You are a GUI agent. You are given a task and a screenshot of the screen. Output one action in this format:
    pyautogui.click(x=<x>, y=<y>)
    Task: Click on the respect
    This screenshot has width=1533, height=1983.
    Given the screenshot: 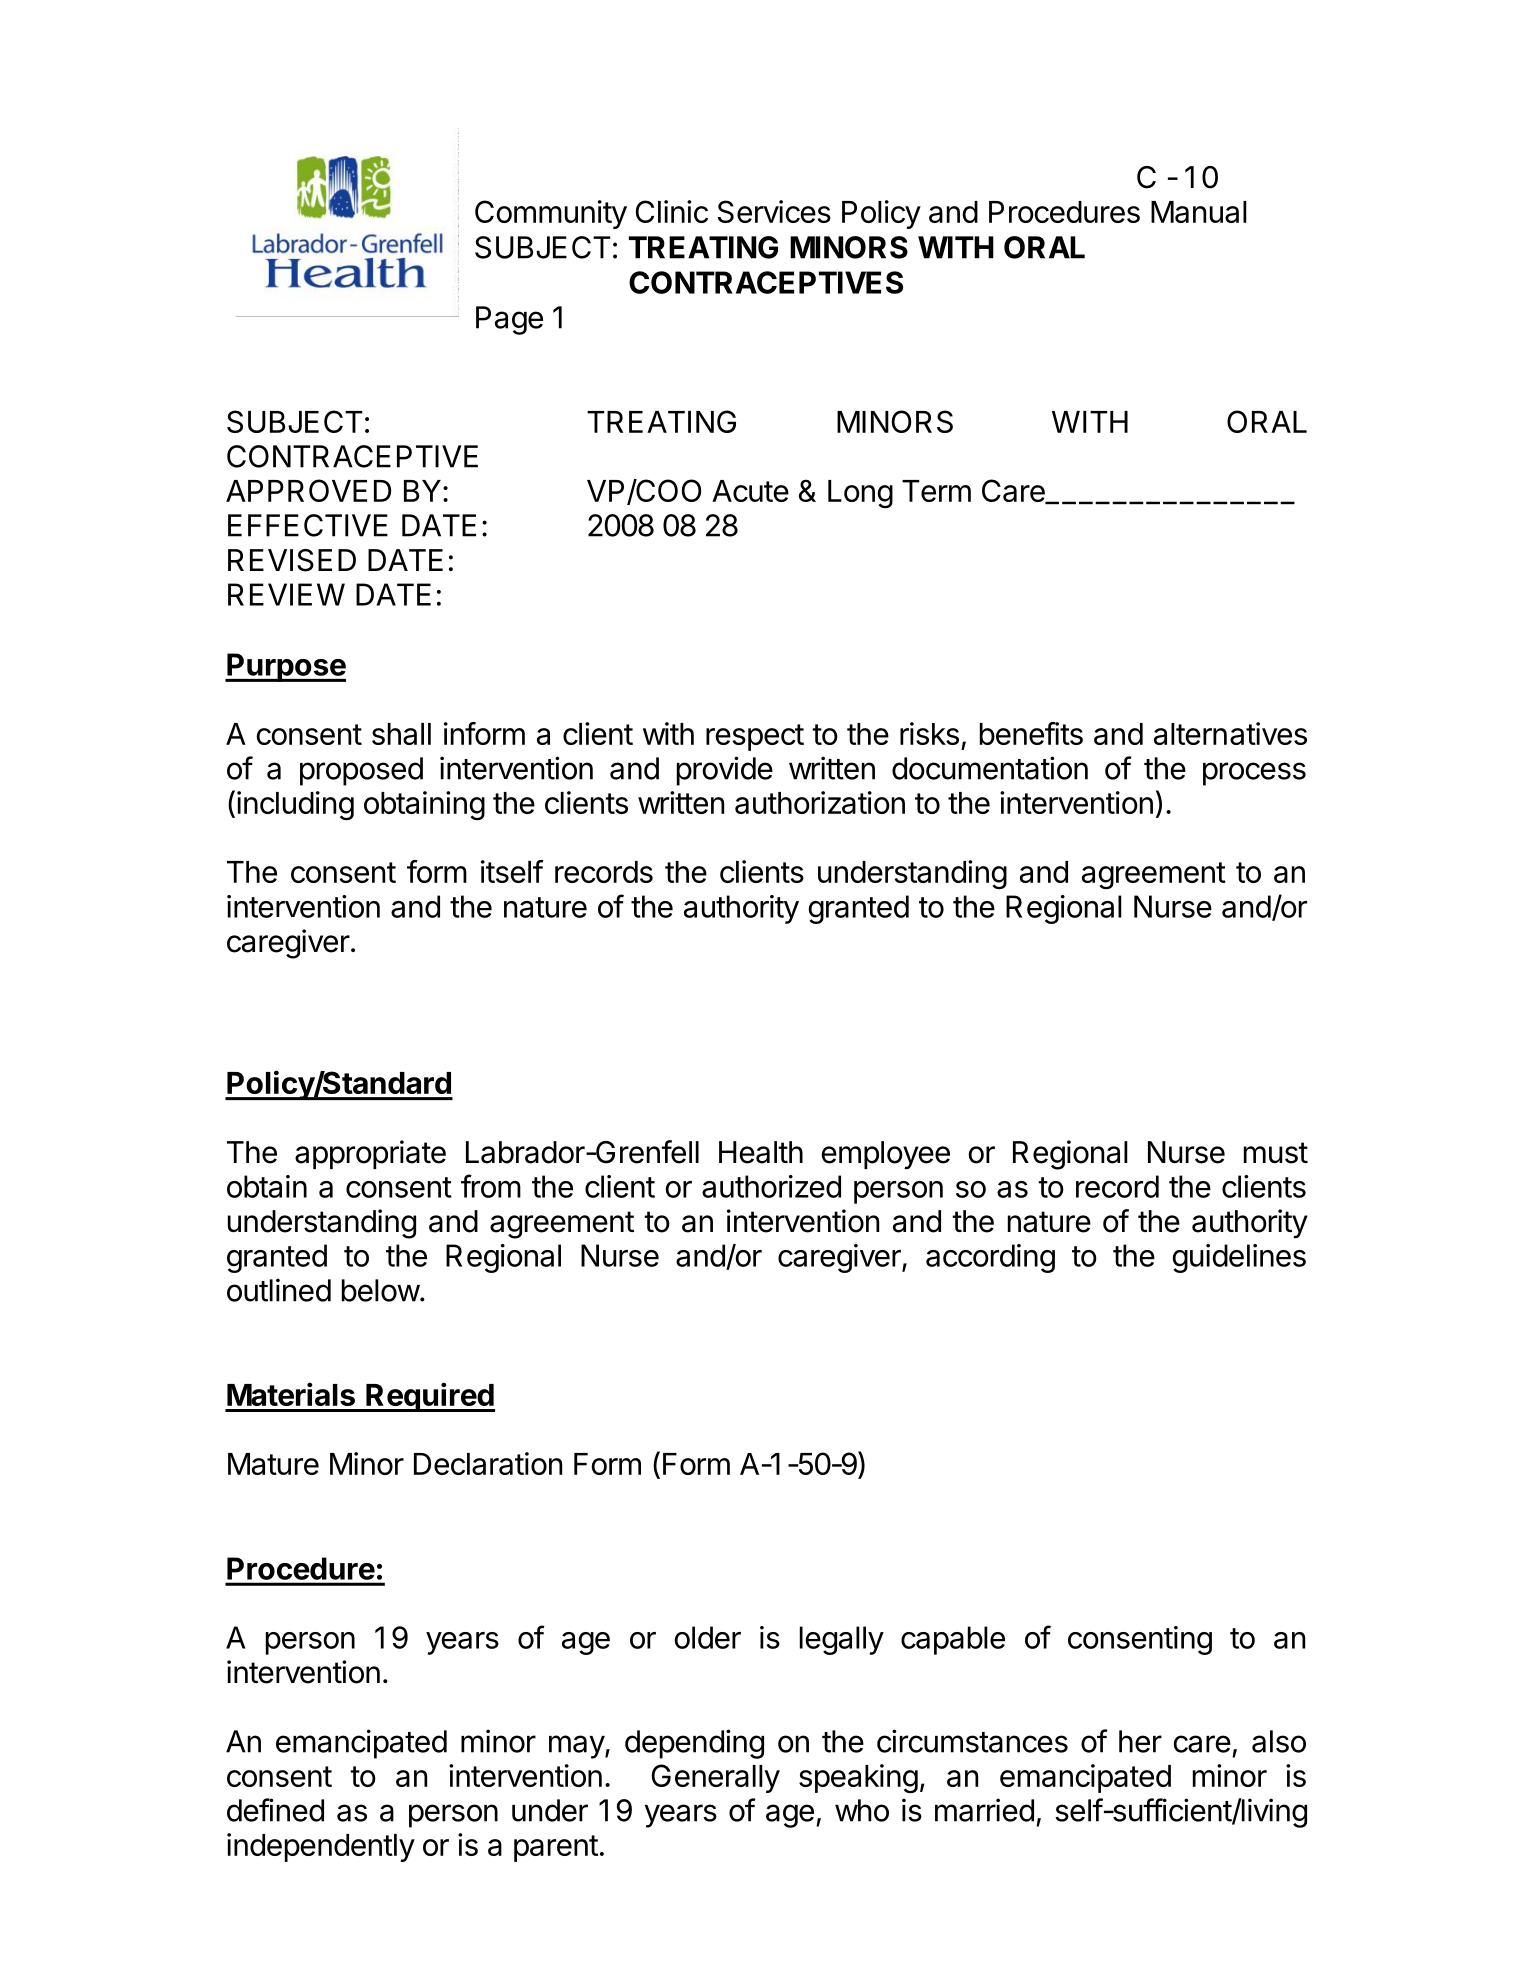 What is the action you would take?
    pyautogui.click(x=755, y=737)
